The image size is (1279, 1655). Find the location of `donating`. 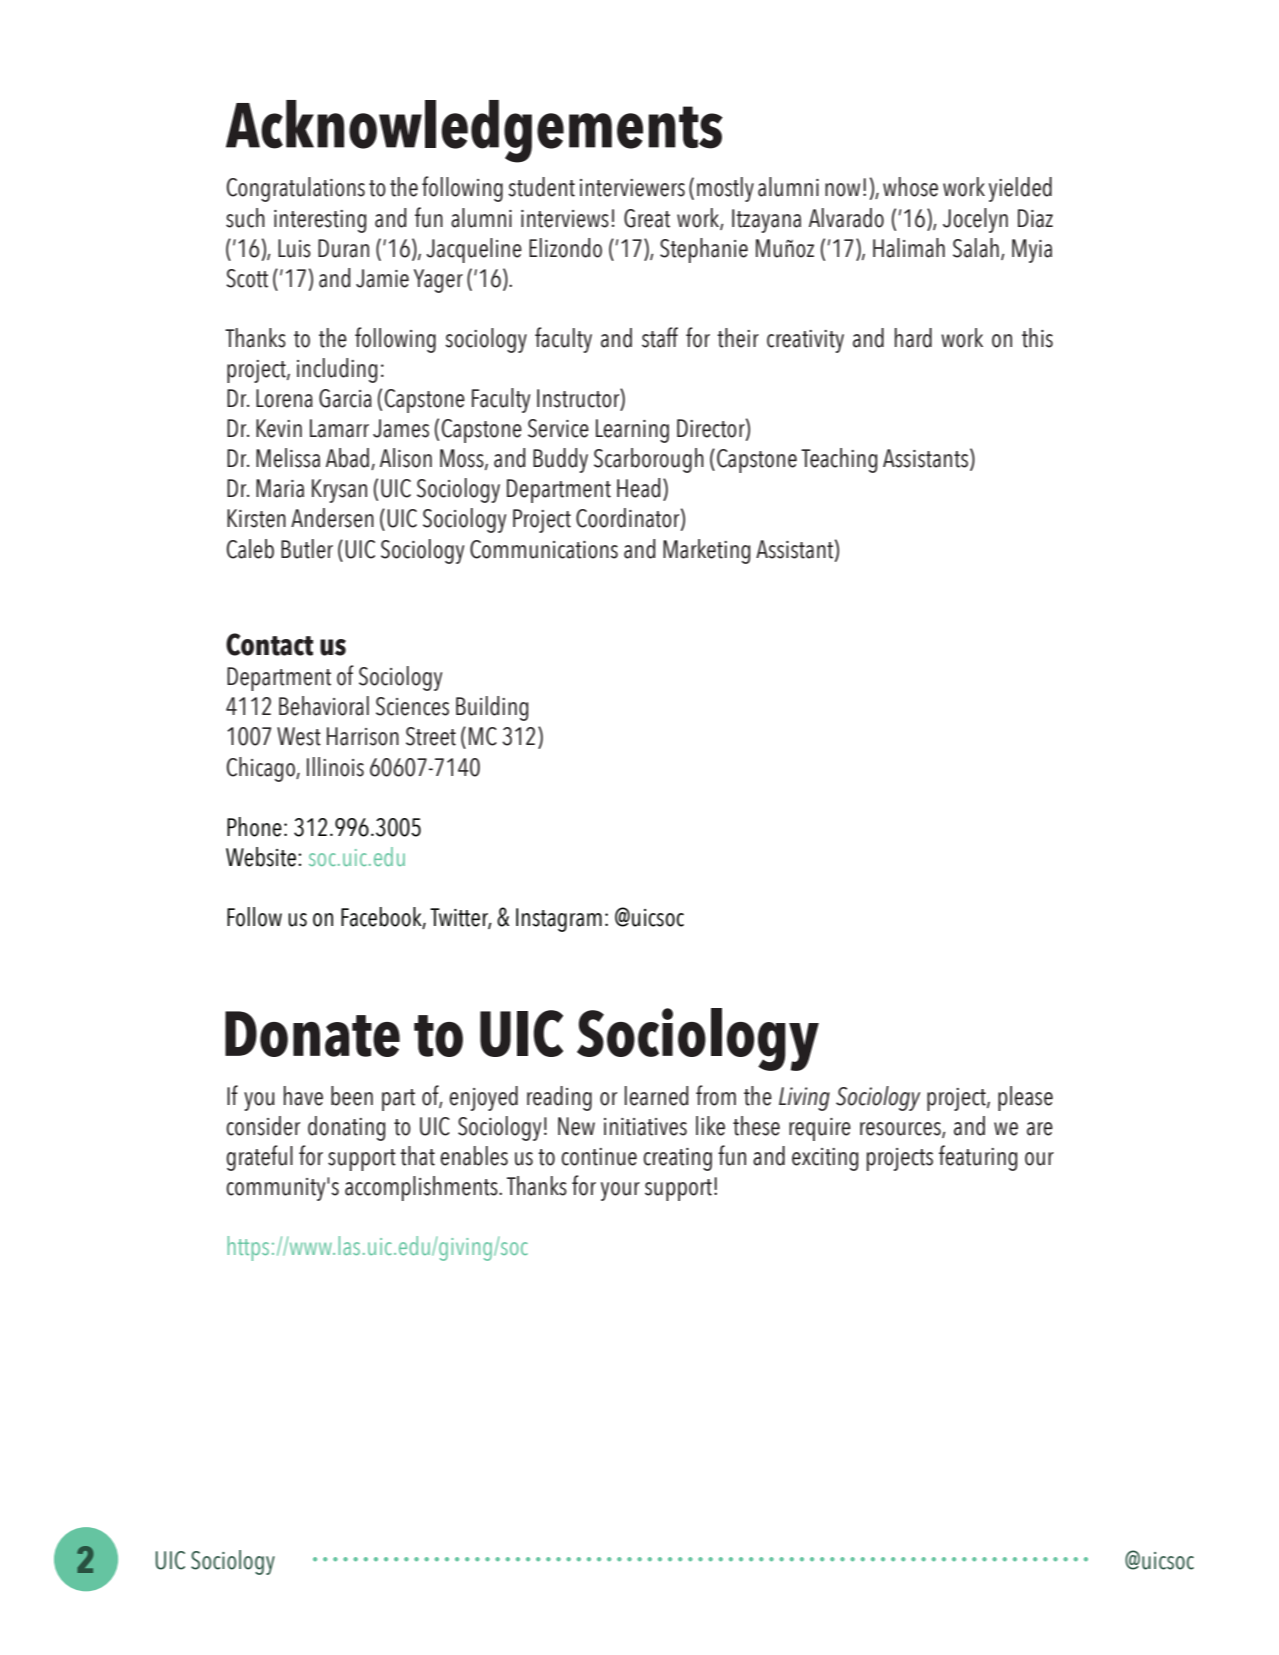

donating is located at coordinates (346, 1128).
